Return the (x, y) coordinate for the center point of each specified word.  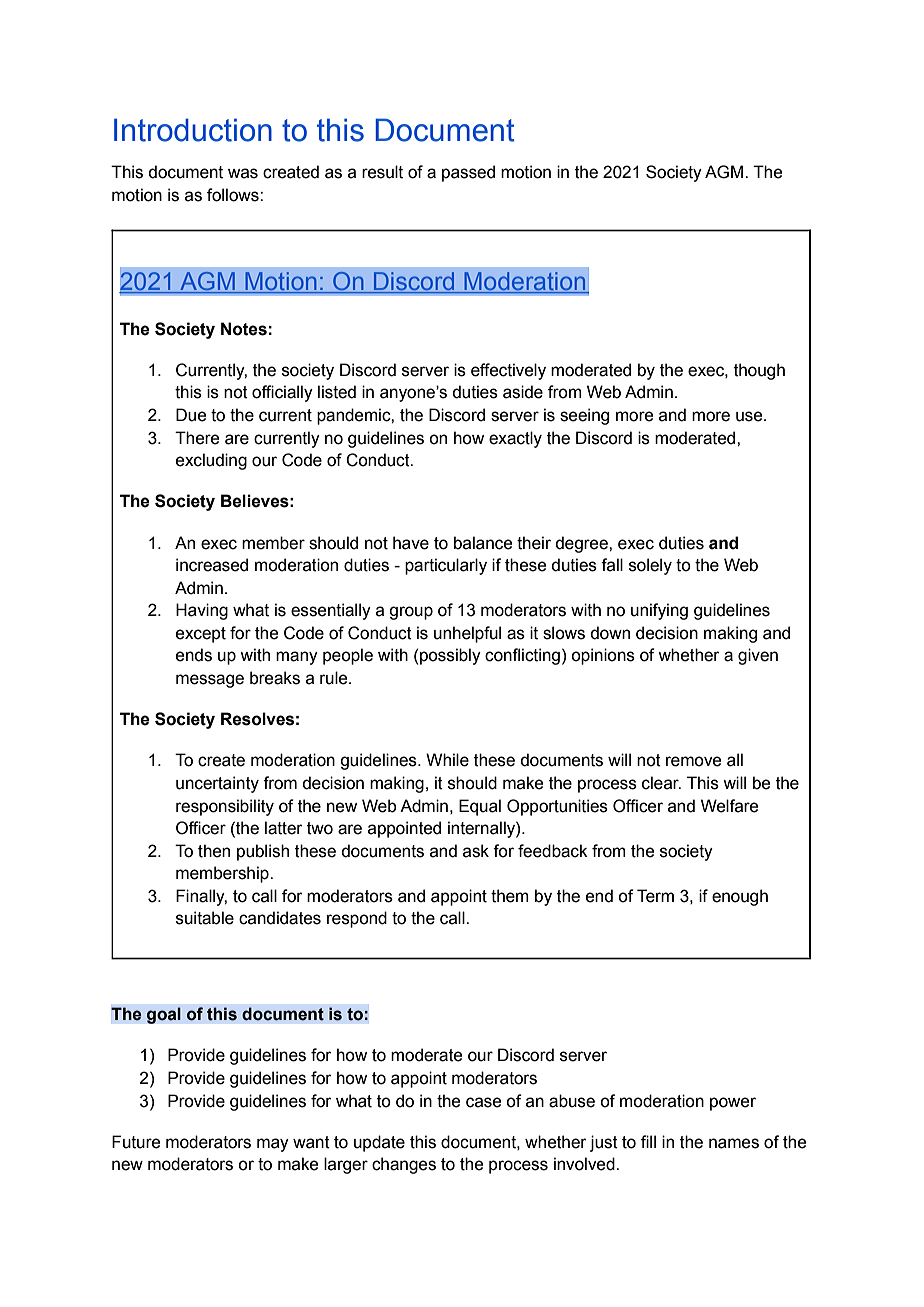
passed (468, 173)
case (483, 1102)
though (759, 371)
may (273, 1145)
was (243, 173)
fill (648, 1141)
